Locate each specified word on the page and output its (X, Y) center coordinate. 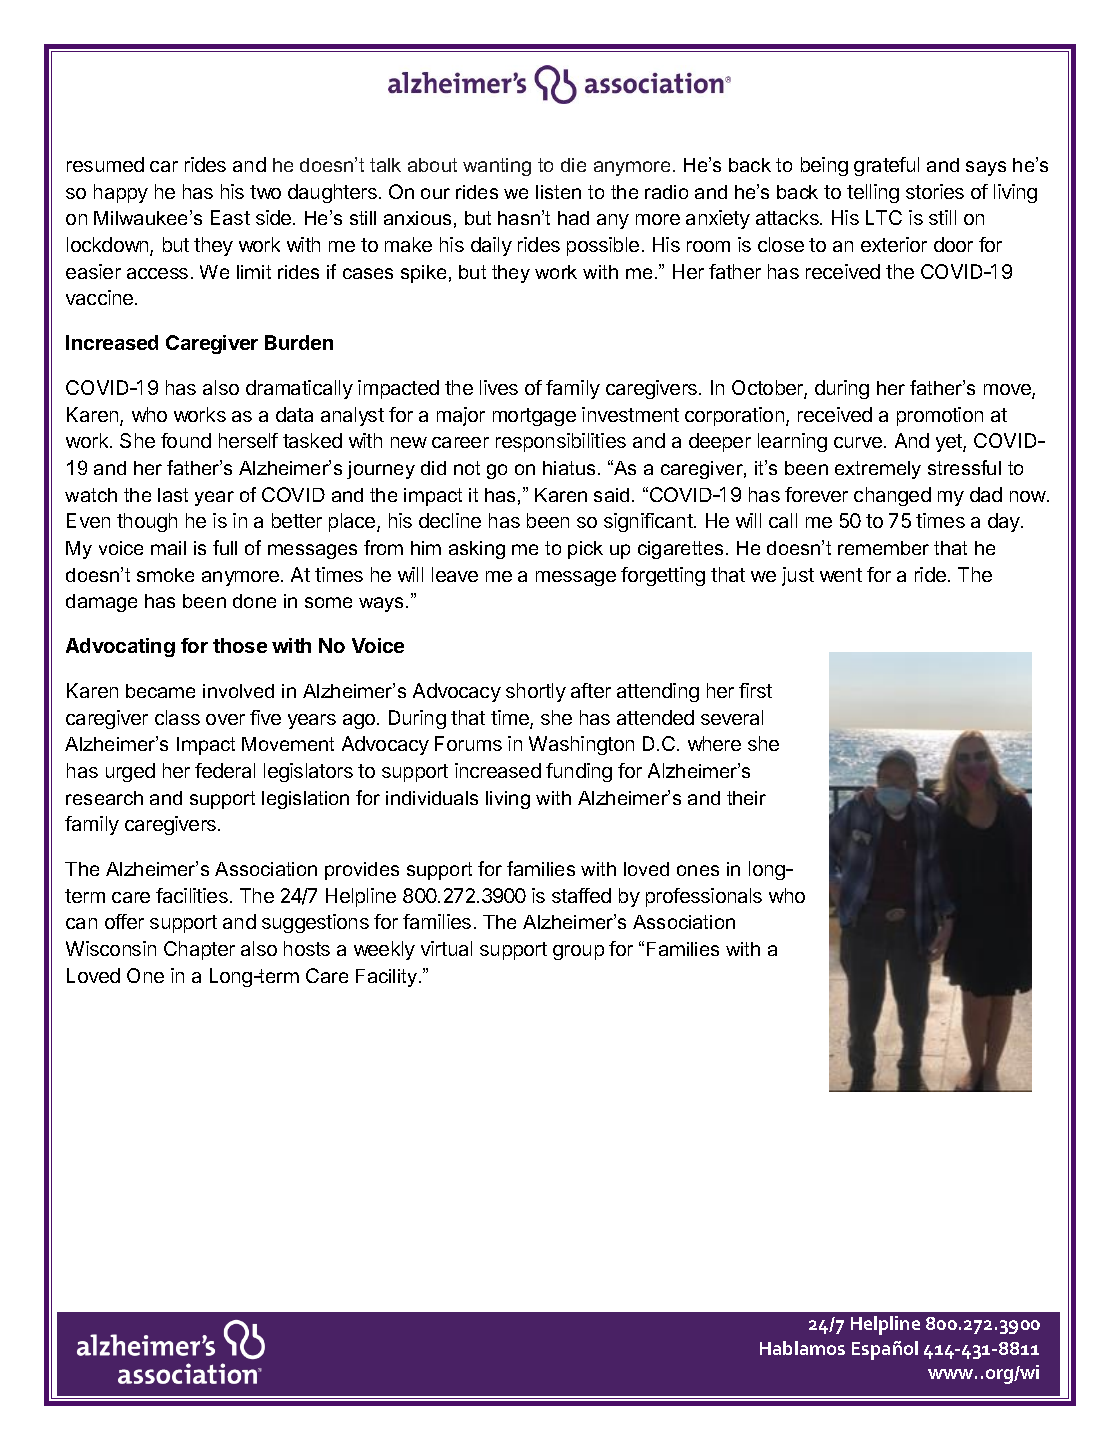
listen (558, 192)
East (230, 217)
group (578, 952)
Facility (388, 978)
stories (935, 191)
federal (225, 770)
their (746, 798)
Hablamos (802, 1348)
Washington (581, 745)
